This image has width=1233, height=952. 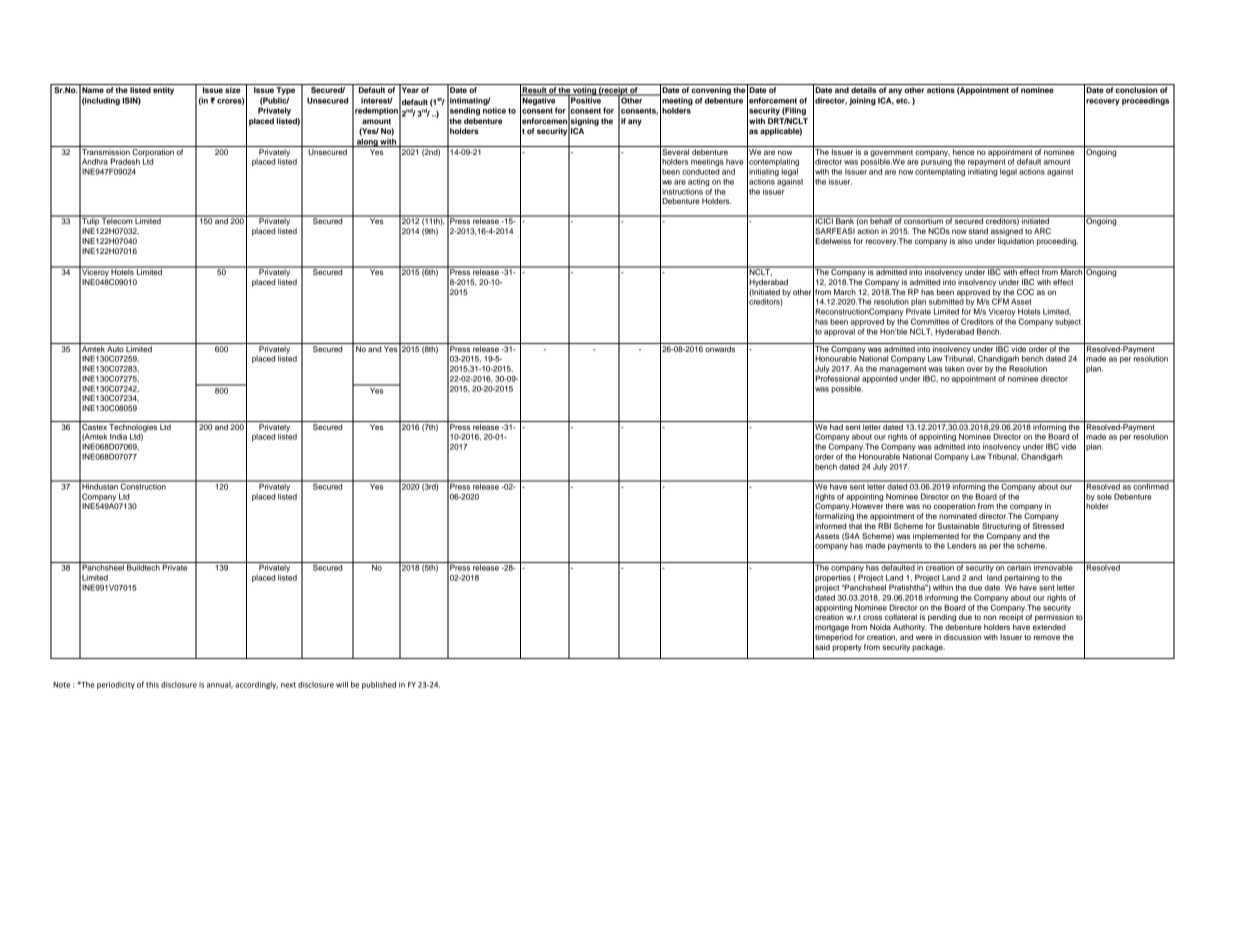 I want to click on this, so click(x=152, y=685).
